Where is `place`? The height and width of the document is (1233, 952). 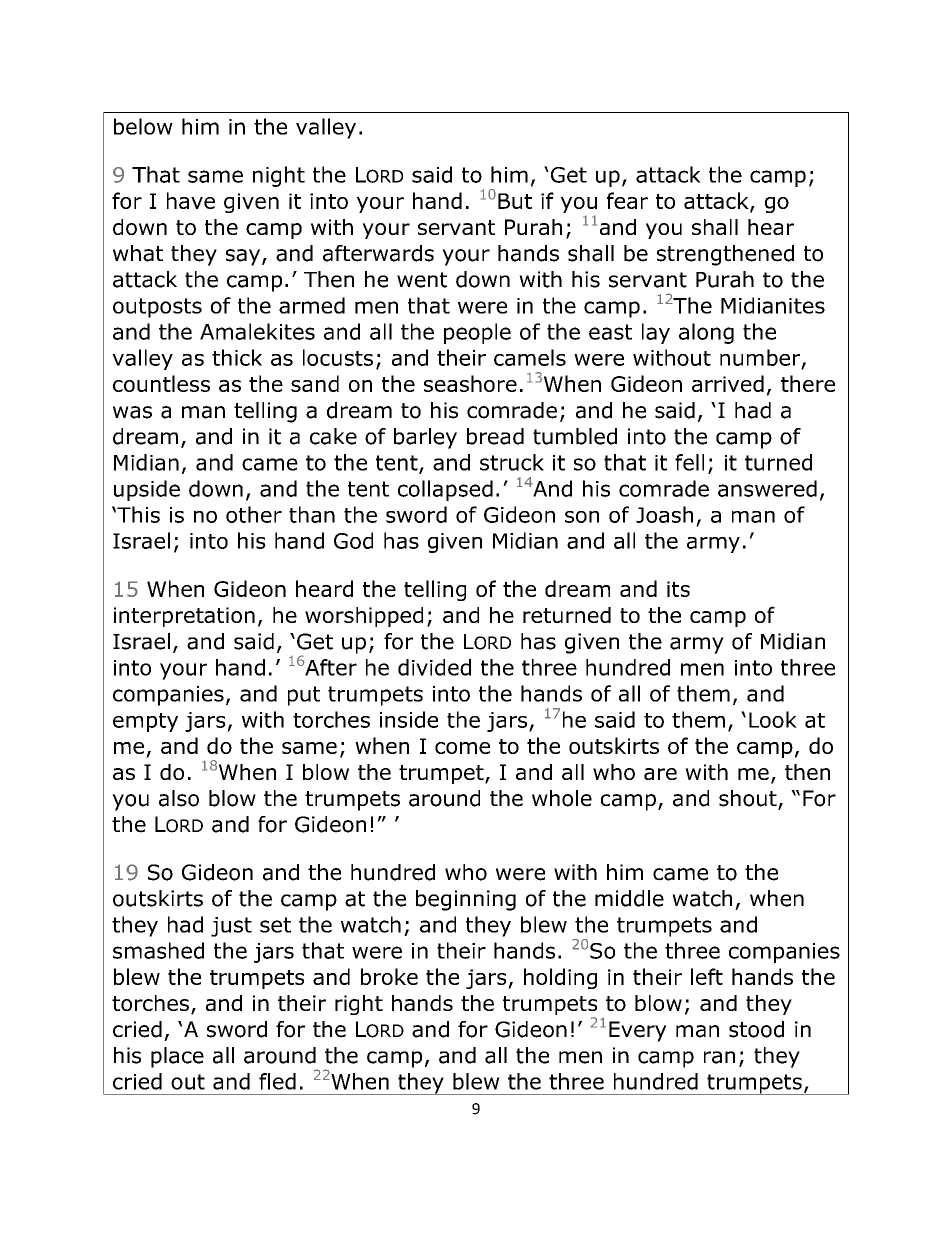
place is located at coordinates (177, 1057).
